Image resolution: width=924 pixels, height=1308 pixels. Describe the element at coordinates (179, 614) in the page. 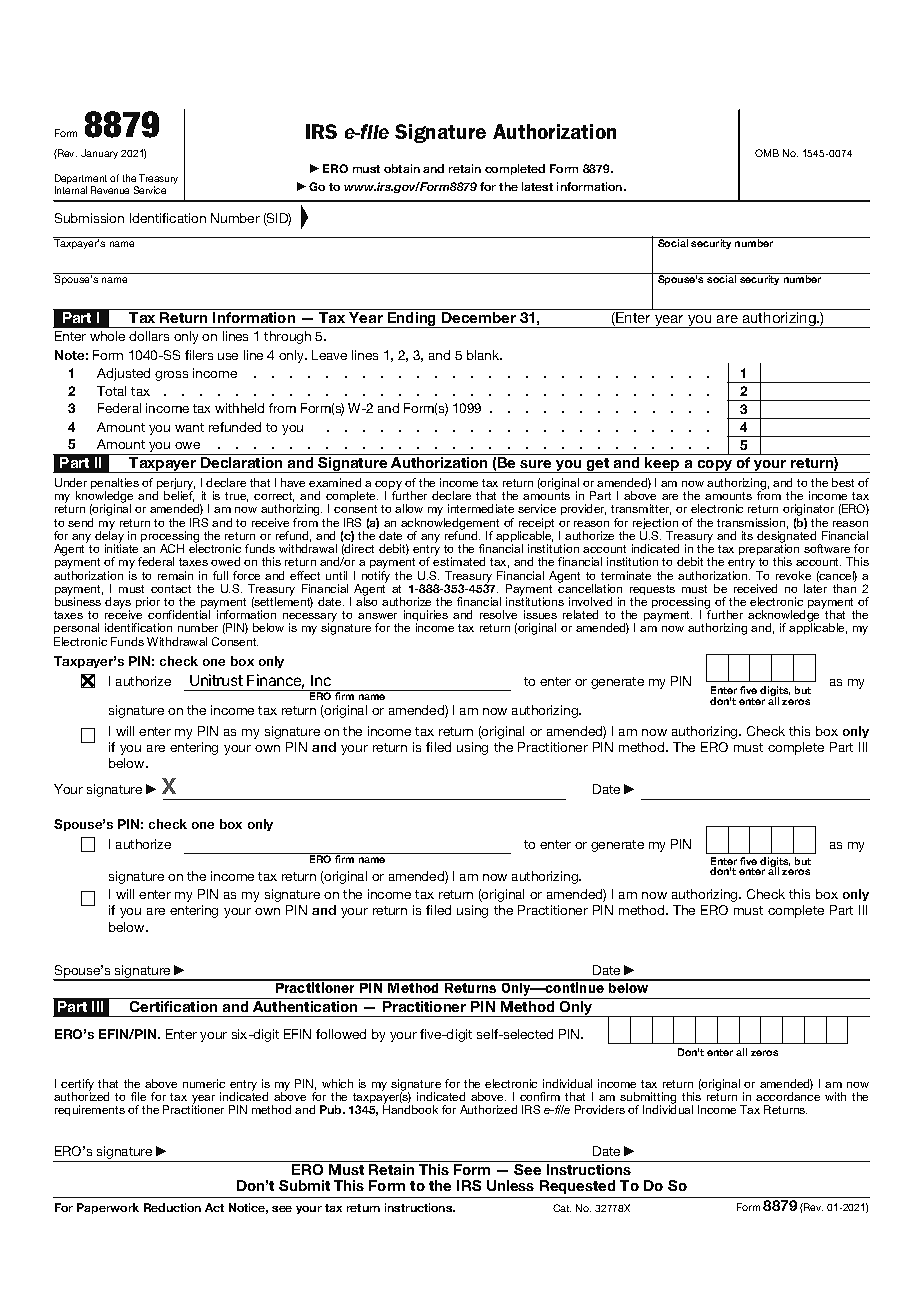

I see `confidential` at that location.
